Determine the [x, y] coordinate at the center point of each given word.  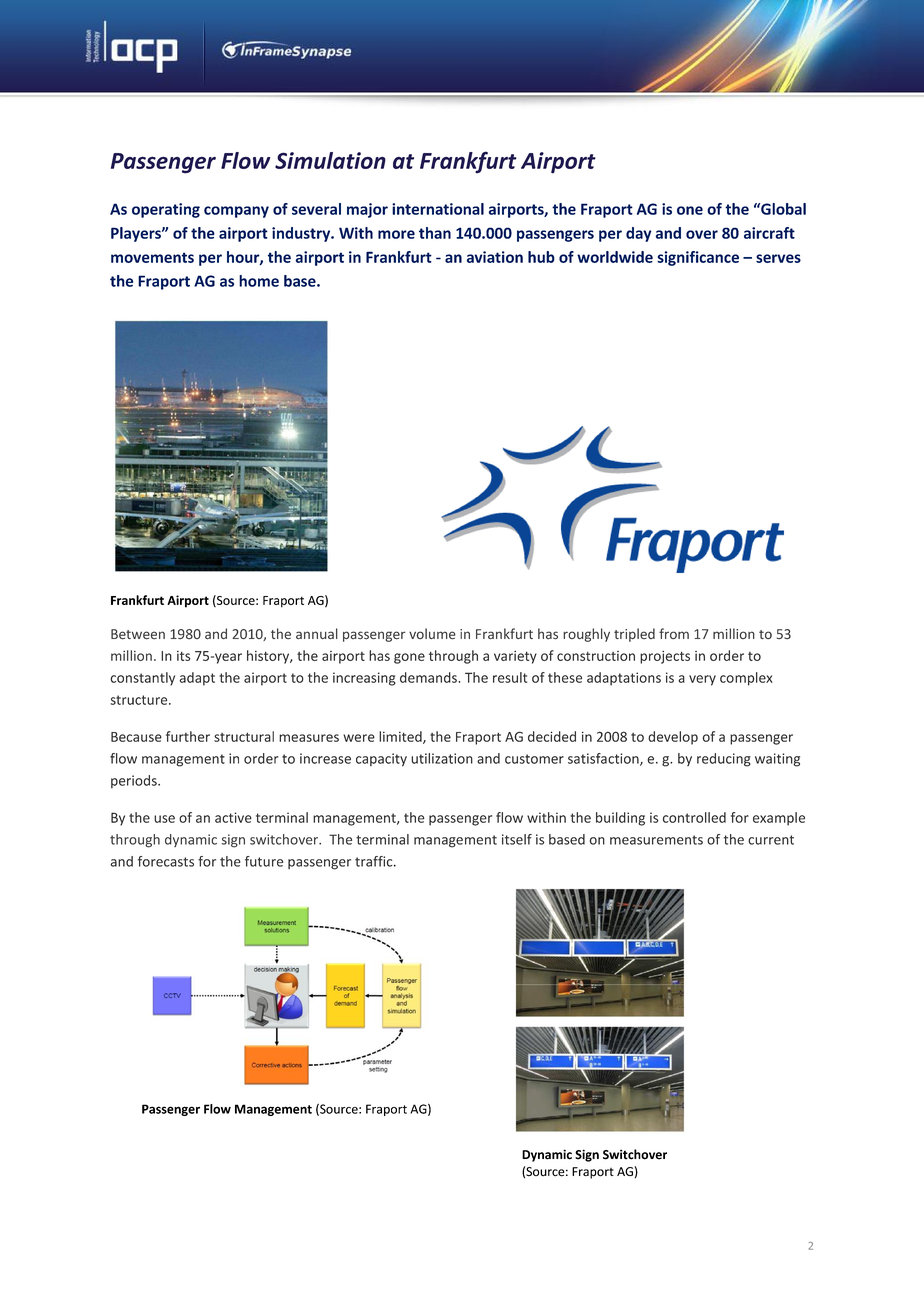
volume [432, 634]
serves [778, 258]
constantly [142, 679]
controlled [694, 817]
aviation [495, 257]
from [674, 633]
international [438, 209]
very [702, 680]
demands [429, 677]
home [259, 281]
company [236, 212]
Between [138, 634]
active [233, 817]
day [638, 234]
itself [517, 839]
